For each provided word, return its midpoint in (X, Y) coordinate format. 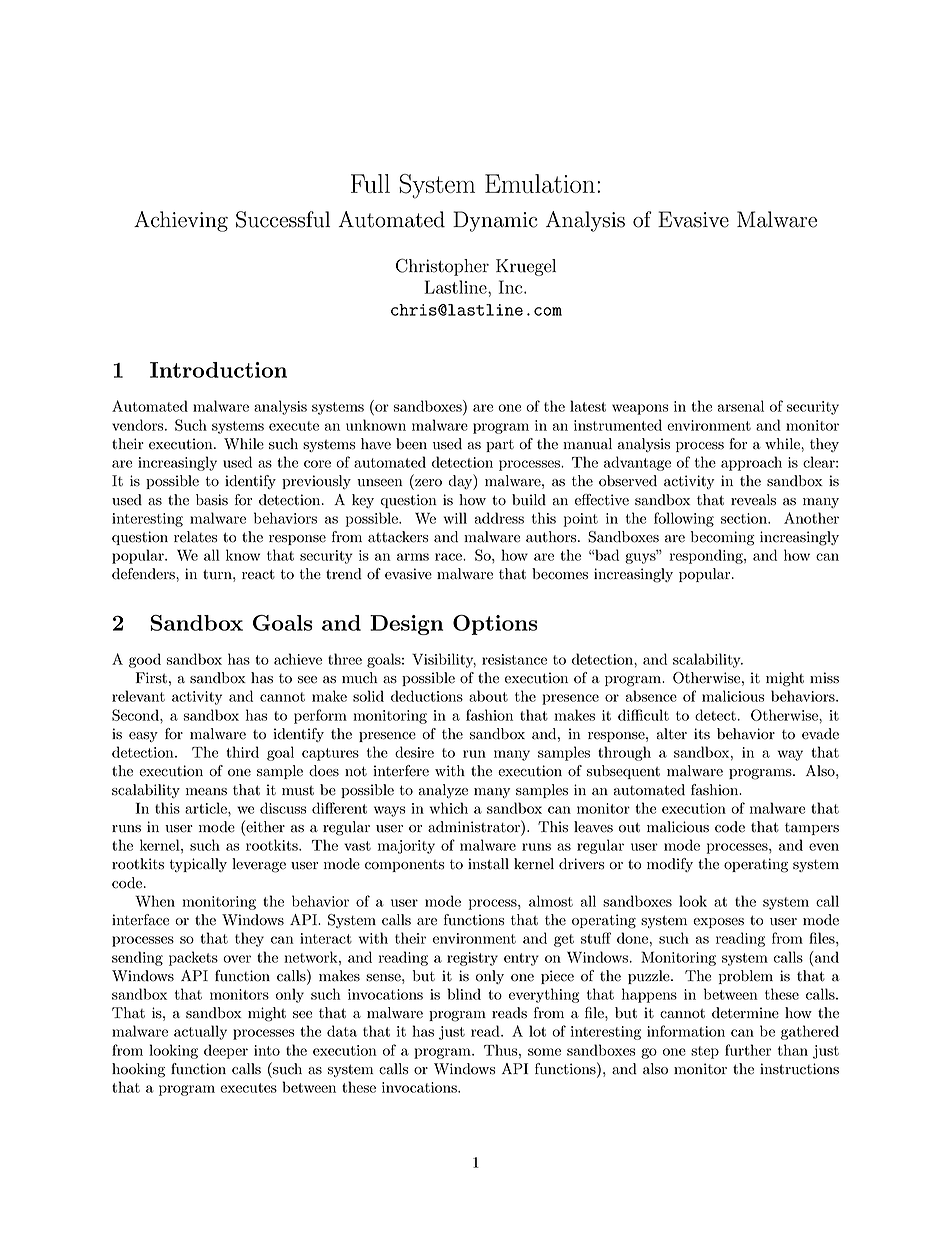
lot (537, 1031)
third (242, 752)
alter (671, 734)
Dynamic (495, 221)
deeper (226, 1051)
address (499, 518)
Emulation (540, 183)
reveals (753, 500)
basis (212, 500)
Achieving (181, 221)
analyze (443, 791)
